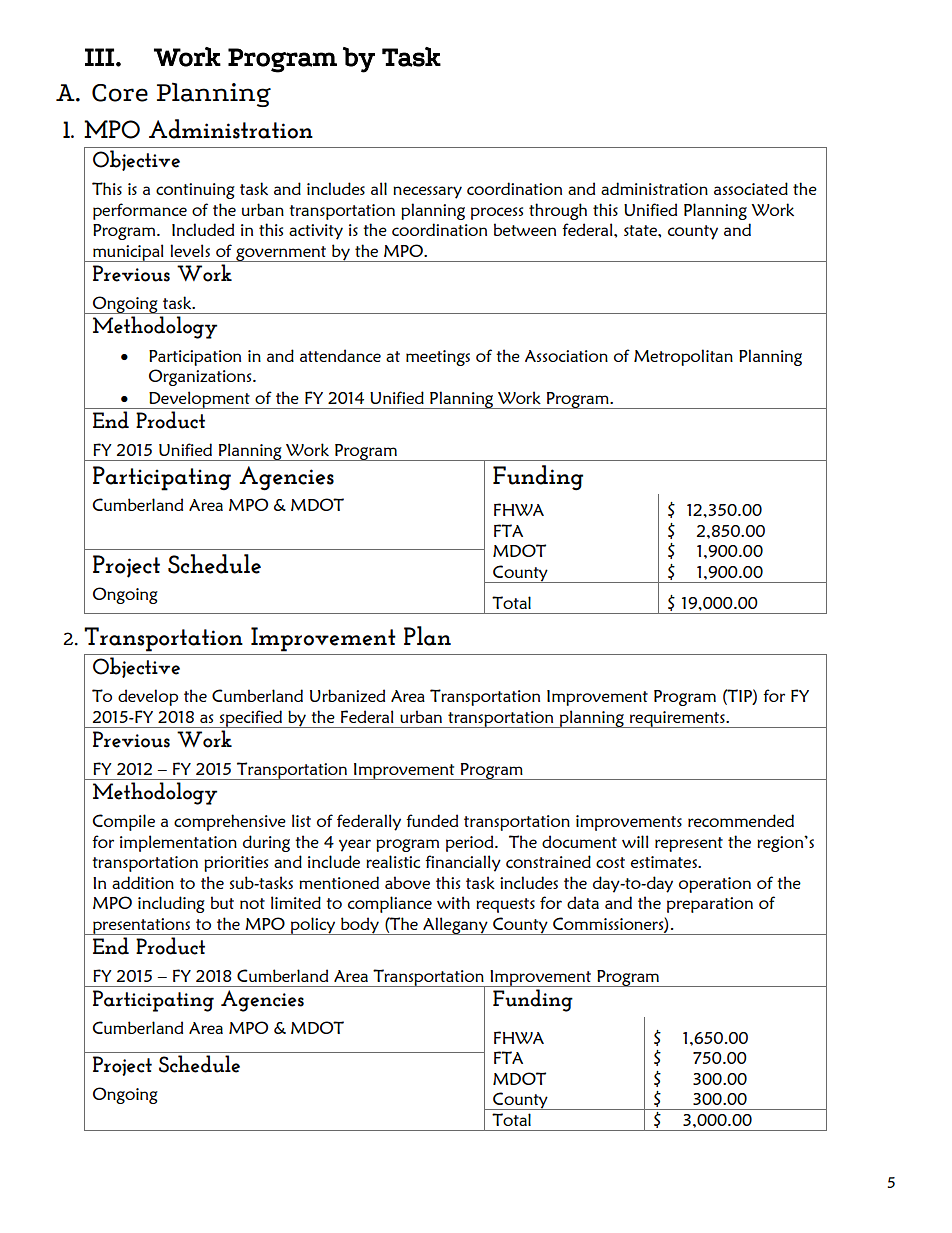  What do you see at coordinates (171, 904) in the page?
I see `including` at bounding box center [171, 904].
